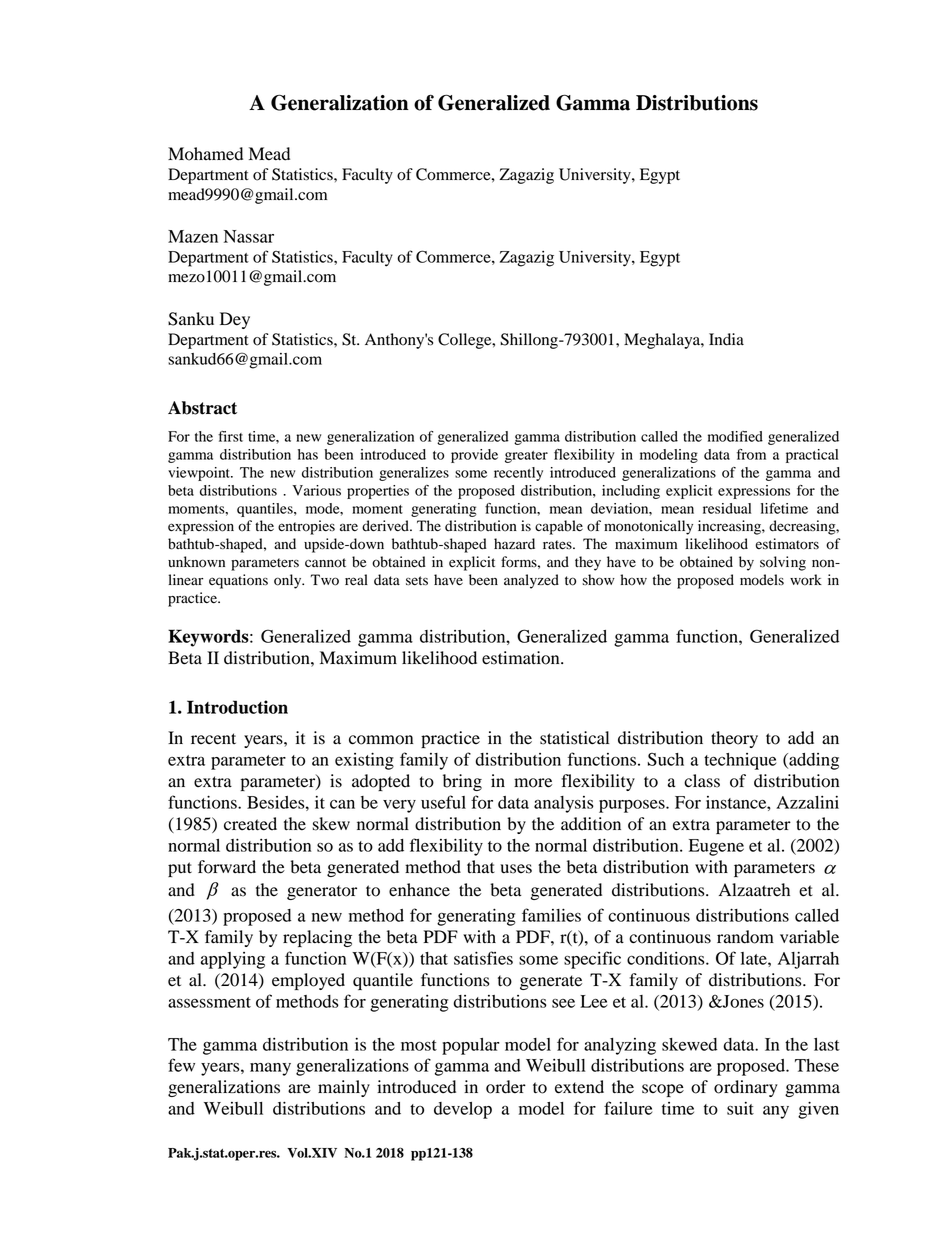 The width and height of the screenshot is (952, 1233). What do you see at coordinates (526, 457) in the screenshot?
I see `greater` at bounding box center [526, 457].
